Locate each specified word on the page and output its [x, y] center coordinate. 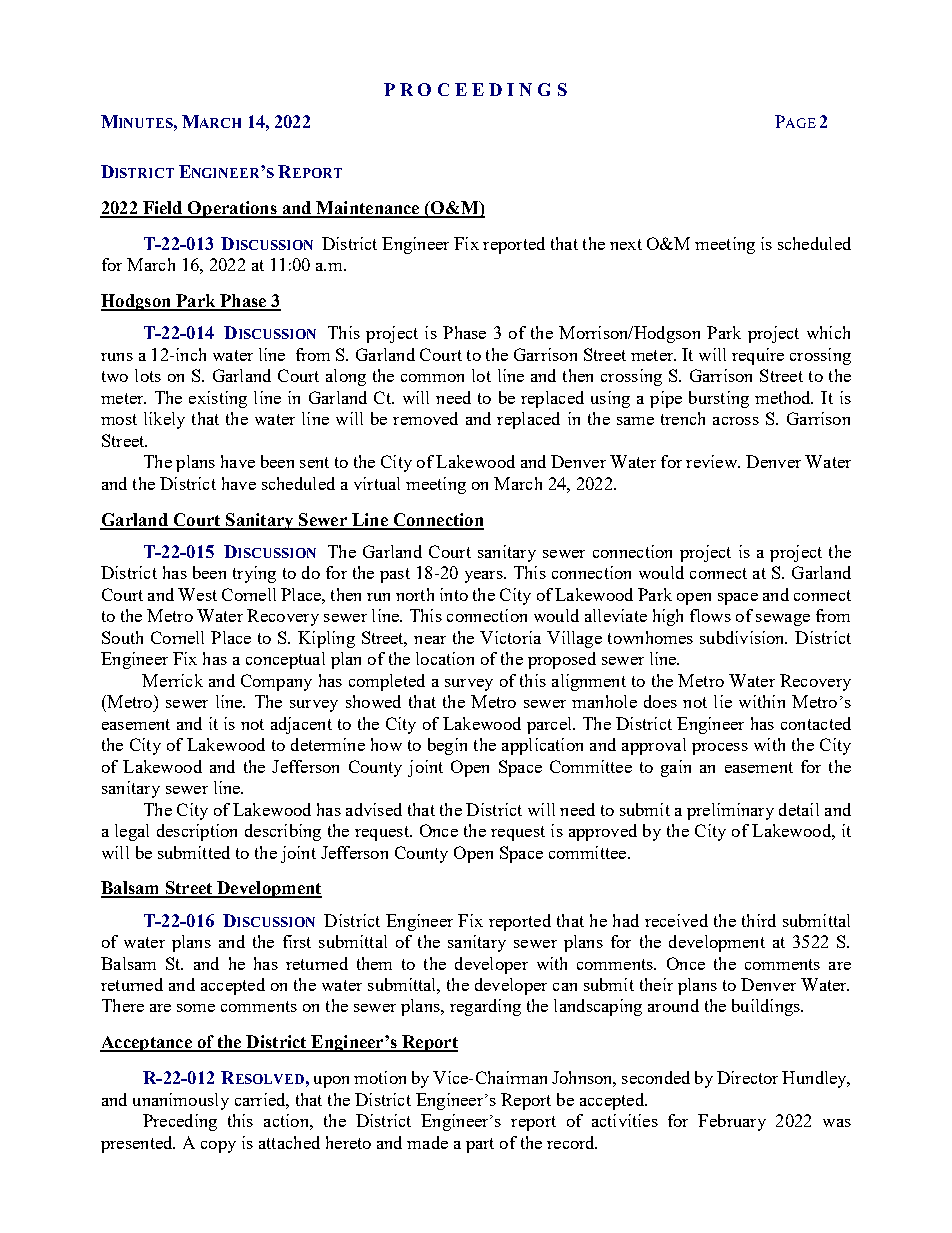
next [626, 244]
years [485, 577]
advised [374, 809]
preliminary [730, 811]
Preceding [180, 1122]
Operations [232, 209]
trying [254, 574]
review [712, 461]
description [197, 832]
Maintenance [368, 209]
